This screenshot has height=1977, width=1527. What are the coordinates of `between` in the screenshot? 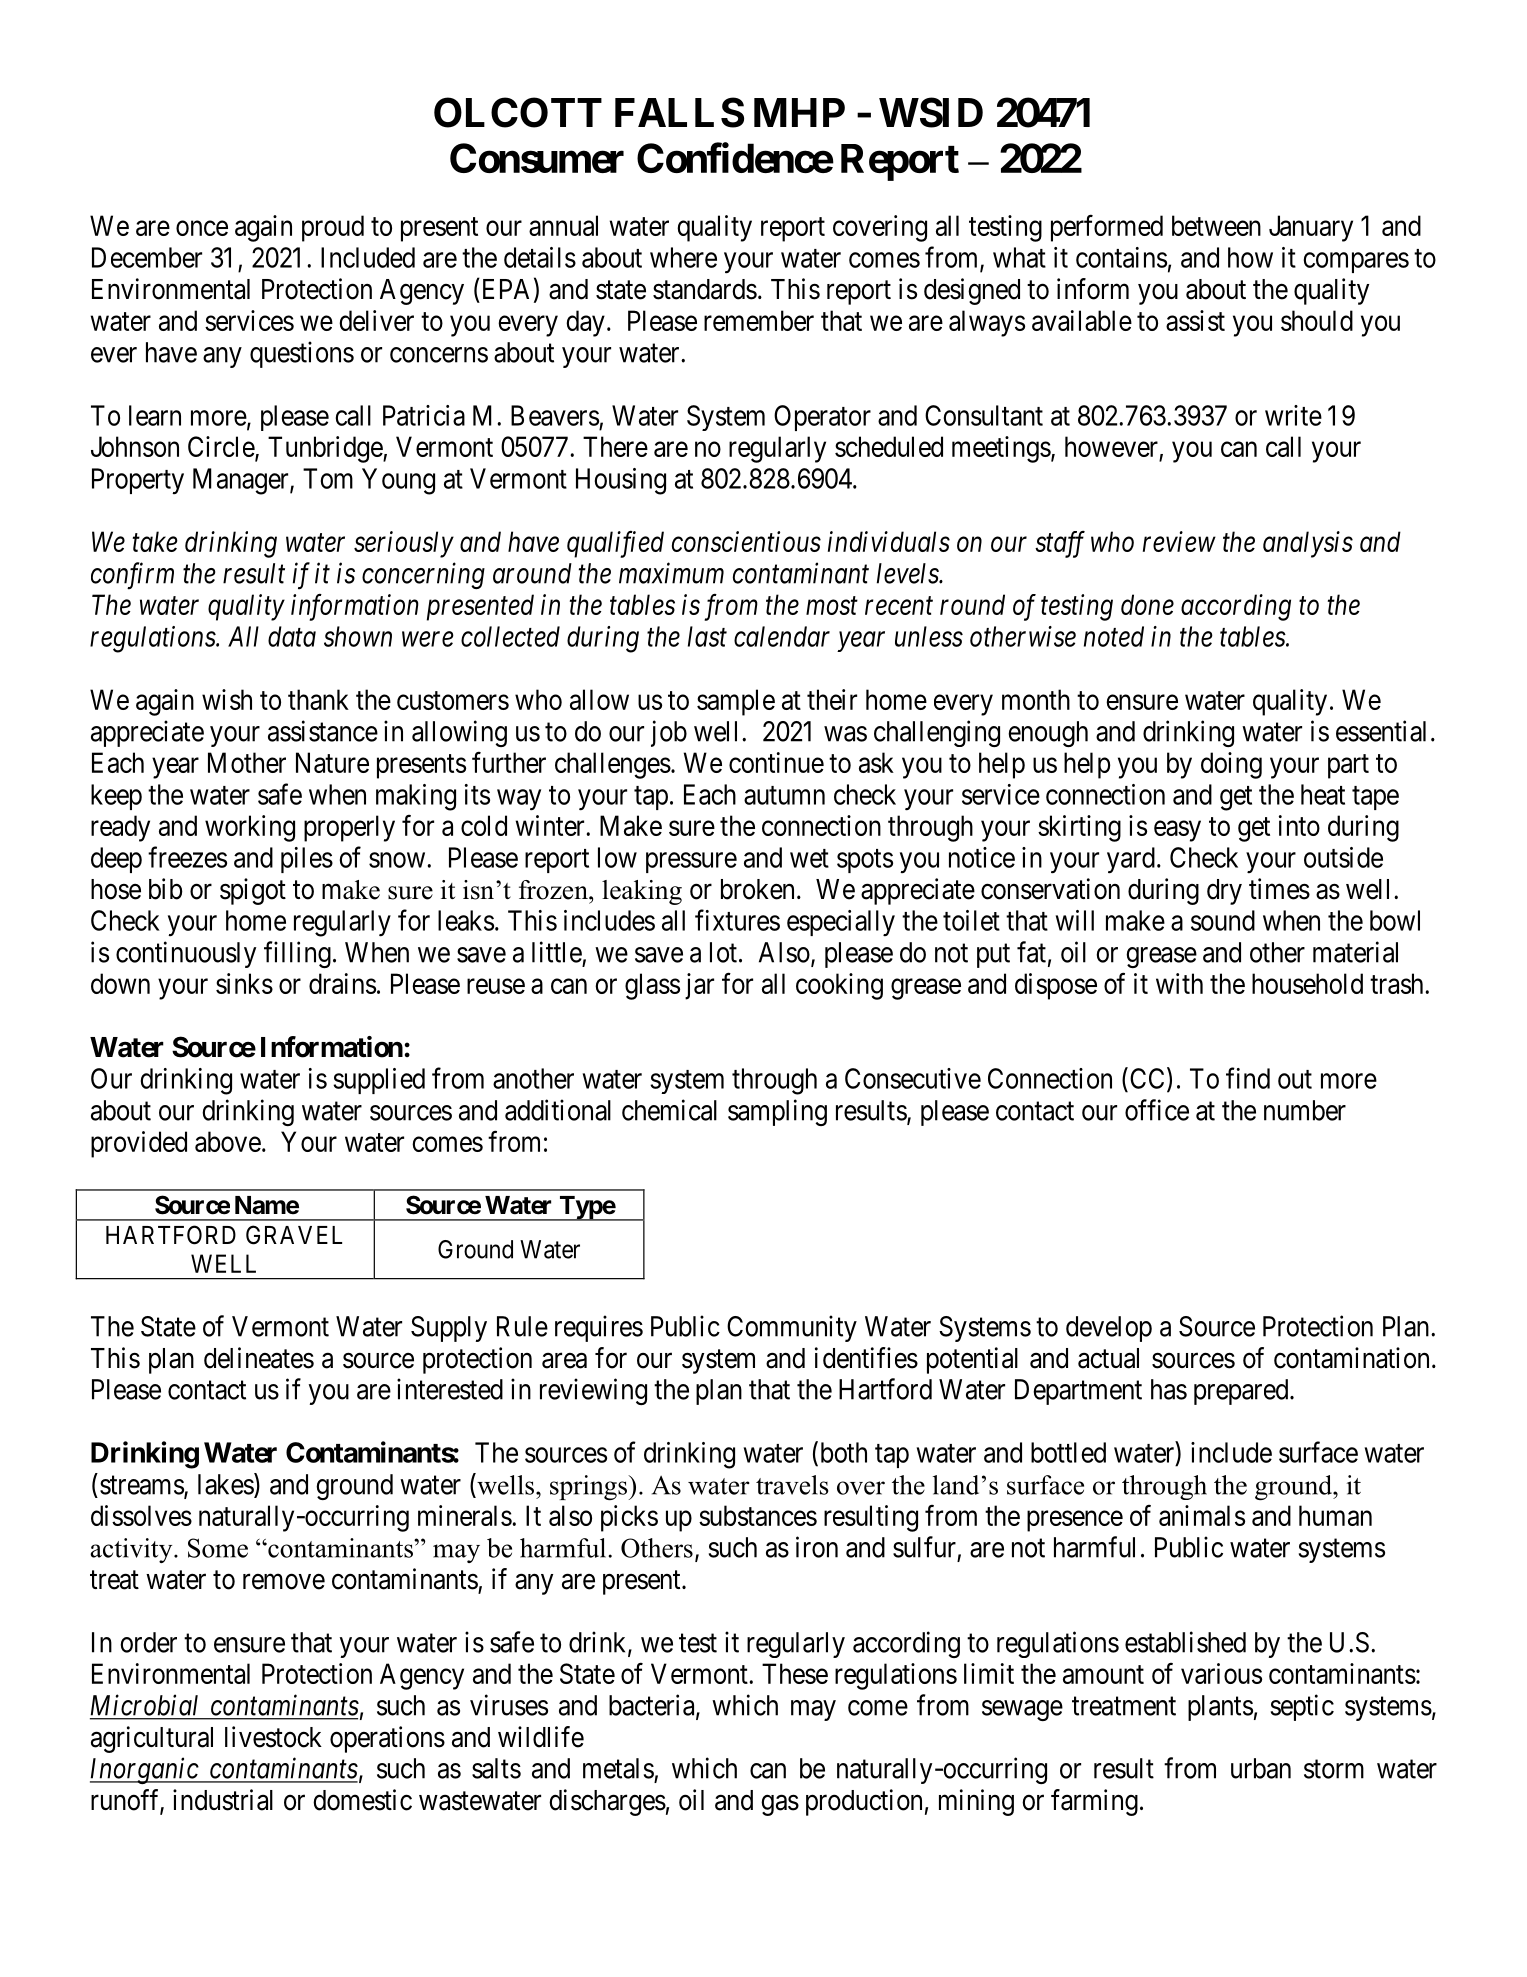 It's located at (1216, 225).
